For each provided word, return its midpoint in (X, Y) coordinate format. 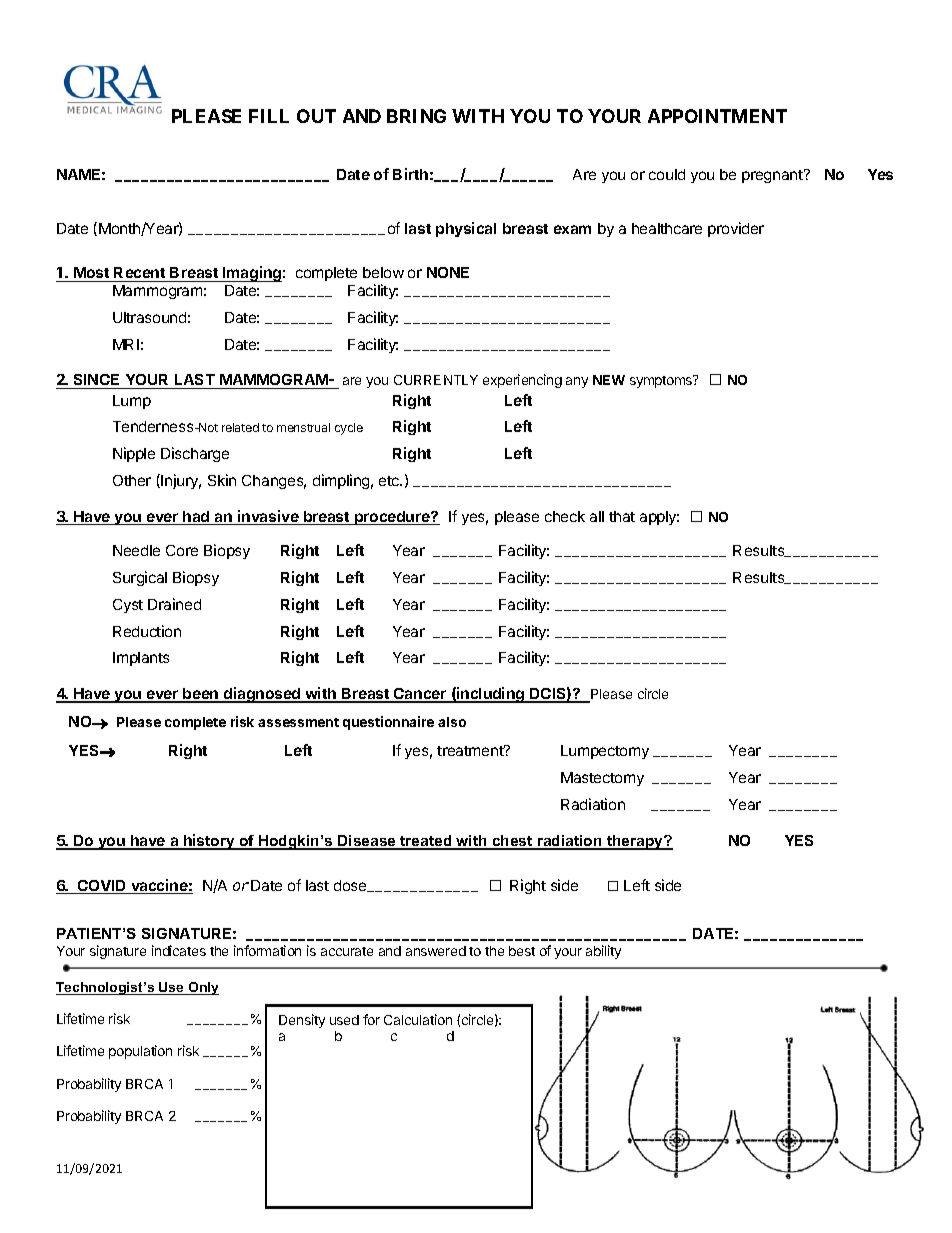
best (522, 951)
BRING (416, 116)
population (140, 1052)
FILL (269, 116)
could (667, 174)
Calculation (418, 1019)
